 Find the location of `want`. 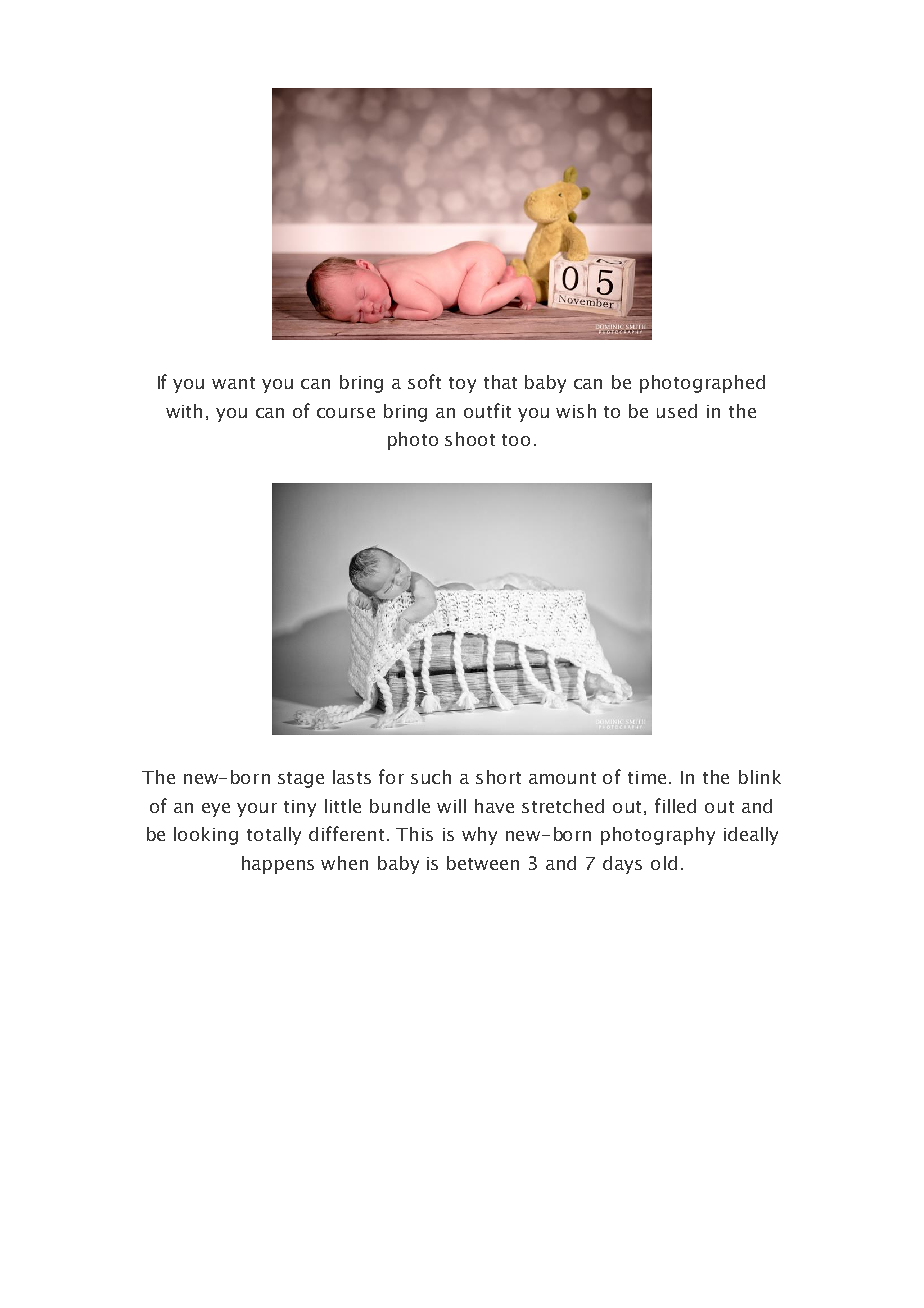

want is located at coordinates (233, 383).
